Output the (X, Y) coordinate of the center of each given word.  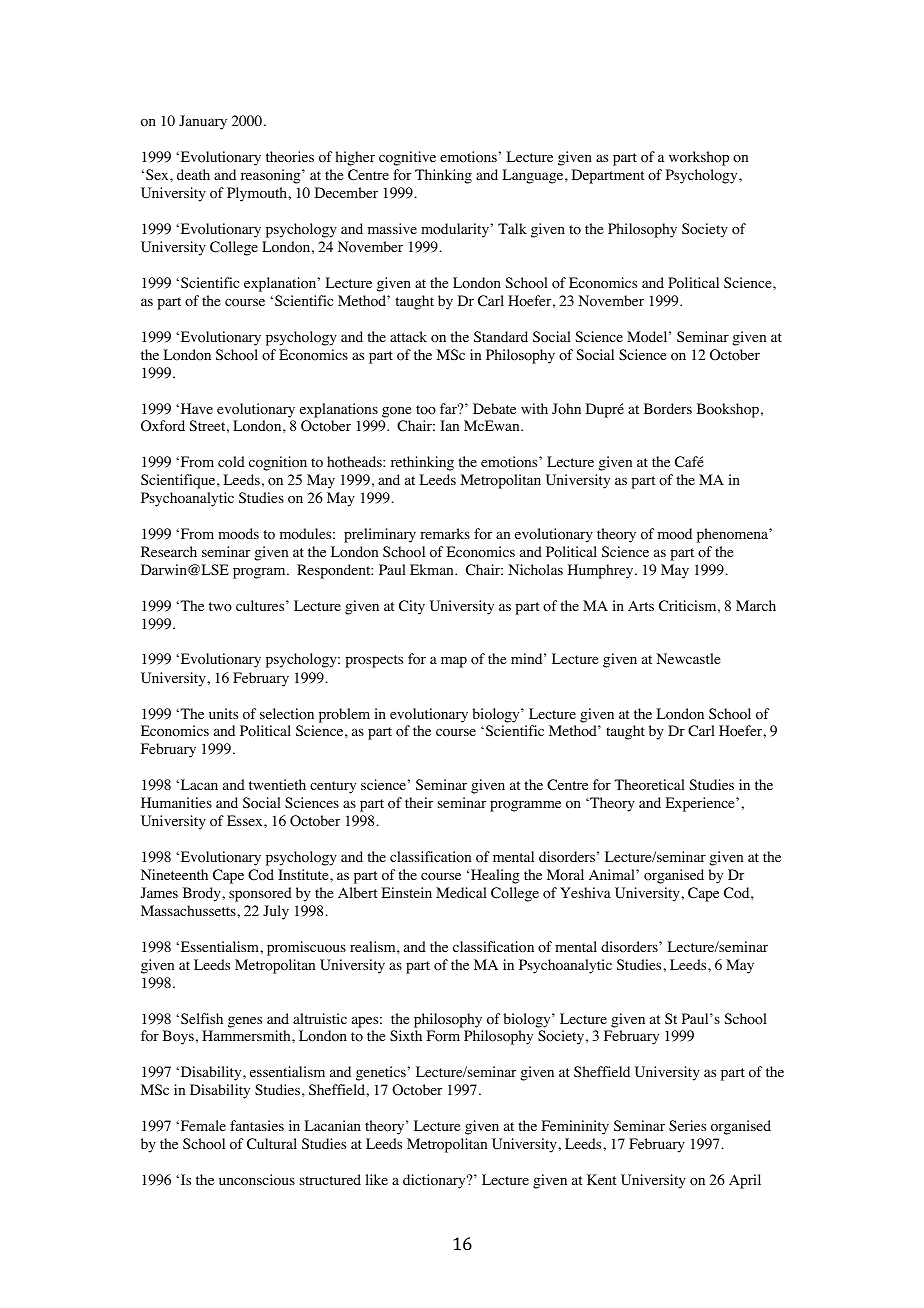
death (193, 174)
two (220, 607)
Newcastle (688, 658)
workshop (699, 158)
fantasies (257, 1125)
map (454, 662)
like (377, 1179)
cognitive (407, 158)
